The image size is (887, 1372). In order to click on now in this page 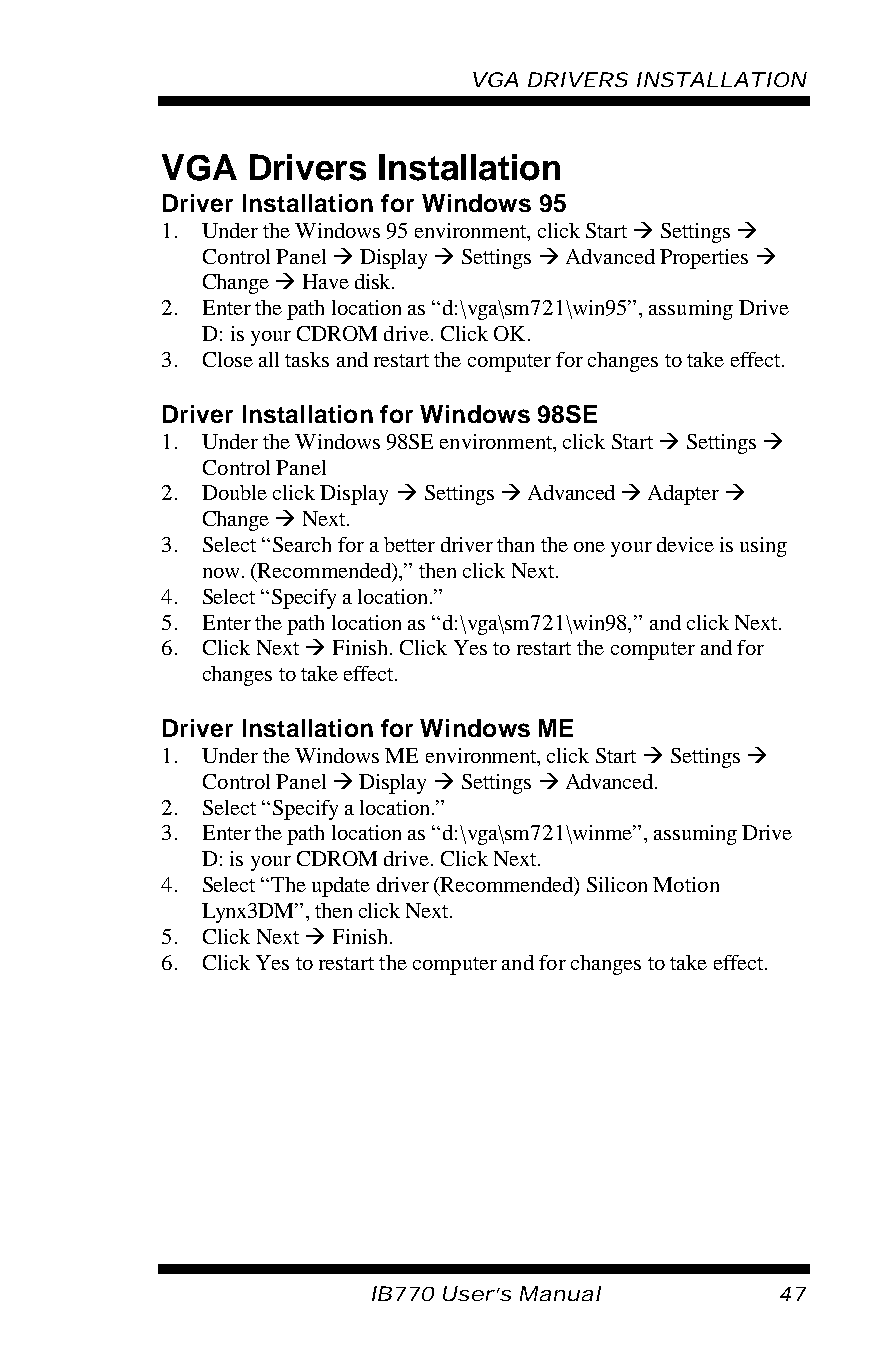, I will do `click(221, 573)`.
